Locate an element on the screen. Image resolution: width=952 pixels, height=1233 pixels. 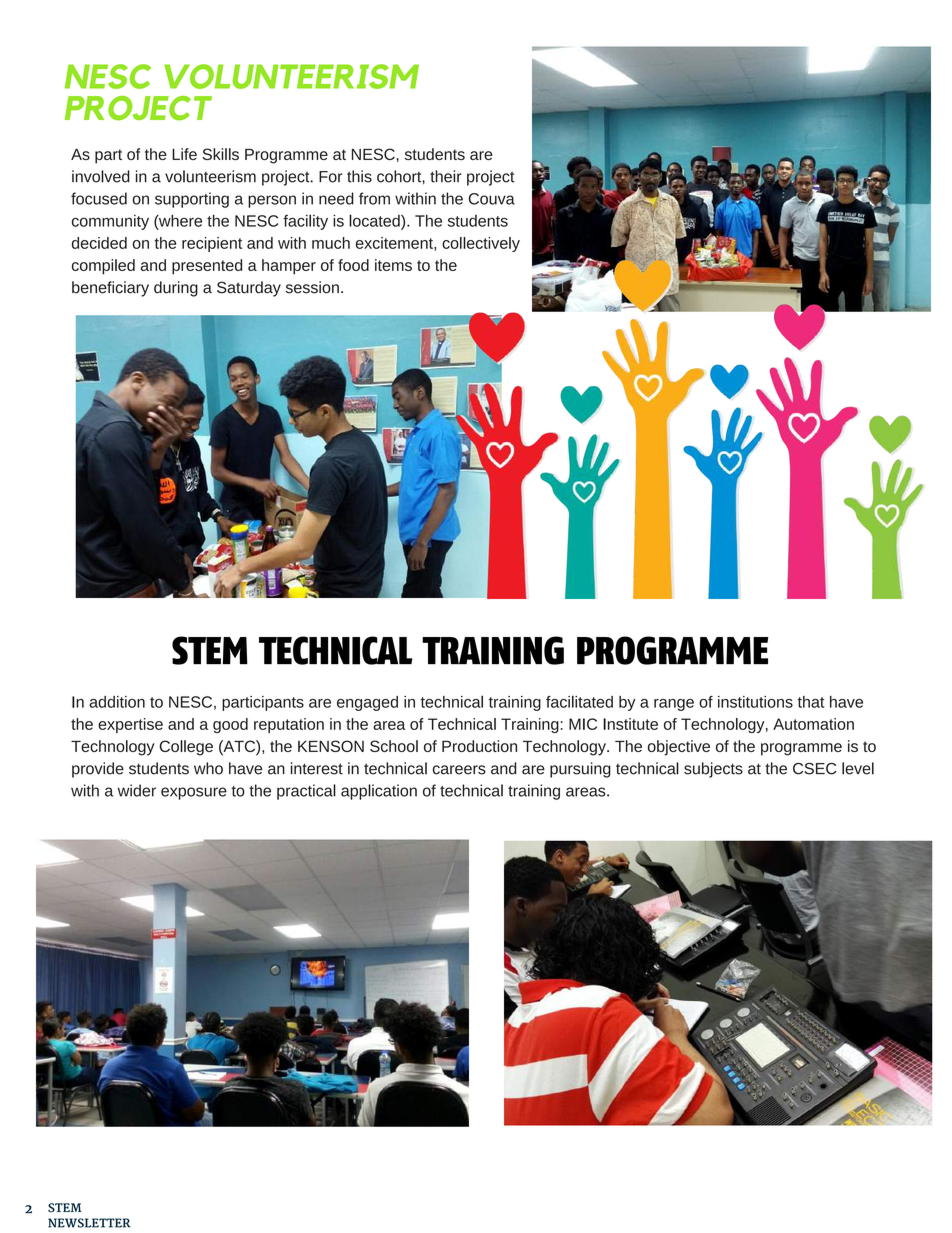
facilitated is located at coordinates (579, 701).
